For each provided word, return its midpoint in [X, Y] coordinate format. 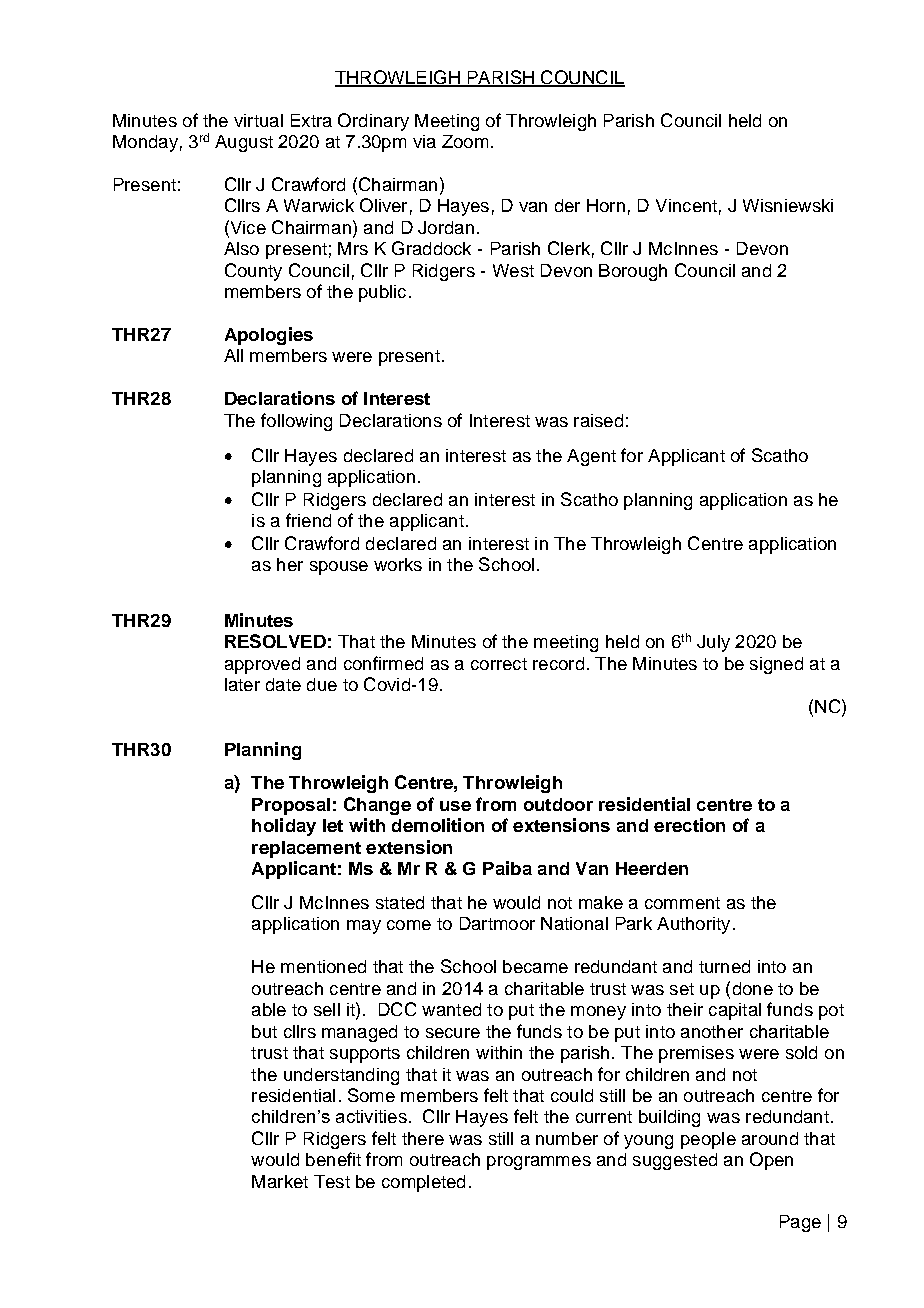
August [244, 143]
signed [776, 665]
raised [598, 420]
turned [724, 966]
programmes [539, 1163]
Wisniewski [788, 205]
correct [499, 664]
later [242, 684]
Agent [591, 457]
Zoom [465, 141]
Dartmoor [497, 923]
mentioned [323, 966]
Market [280, 1181]
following [296, 422]
